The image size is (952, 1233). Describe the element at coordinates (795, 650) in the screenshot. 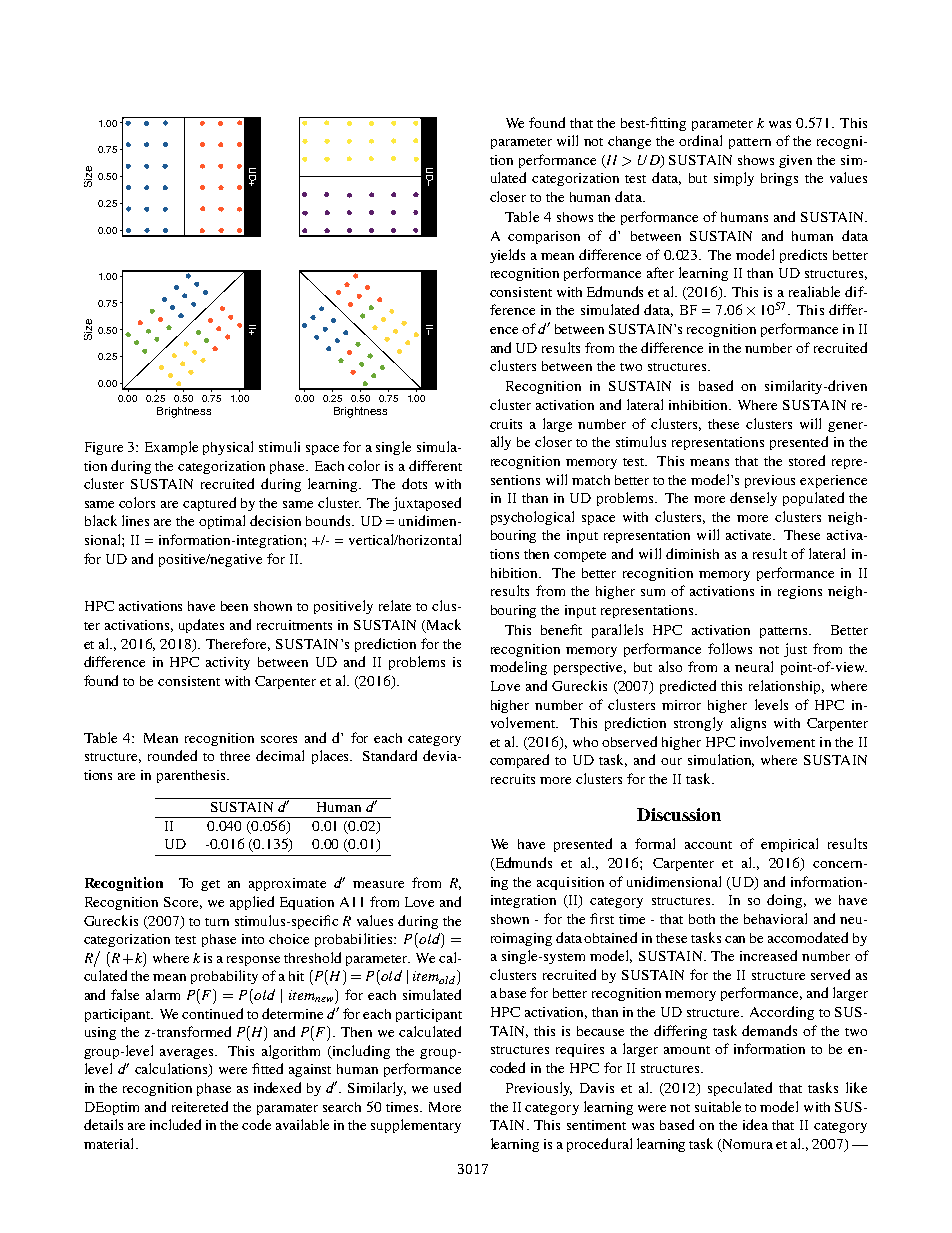

I see `just` at that location.
